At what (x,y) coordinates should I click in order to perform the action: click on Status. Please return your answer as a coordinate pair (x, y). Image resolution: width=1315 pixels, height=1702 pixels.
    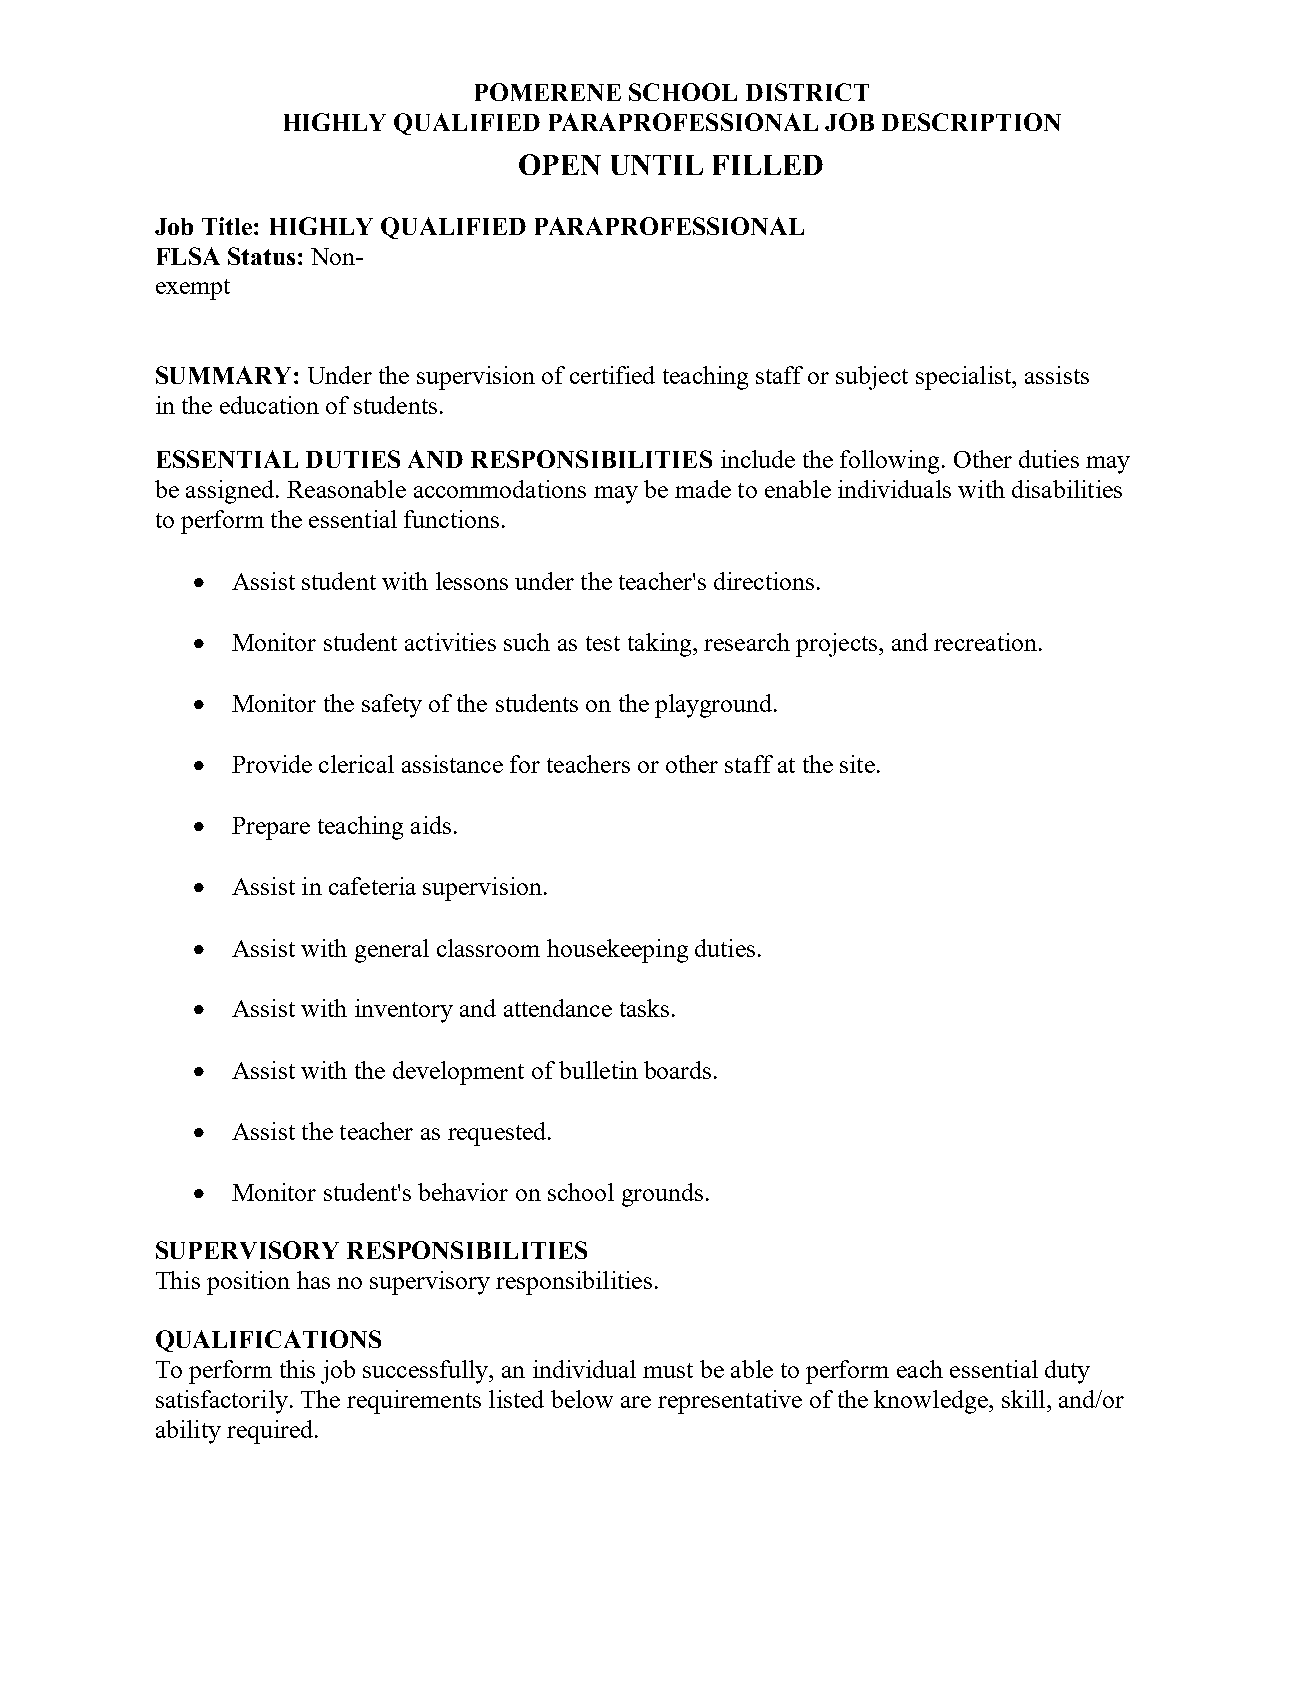
    Looking at the image, I should click on (261, 256).
